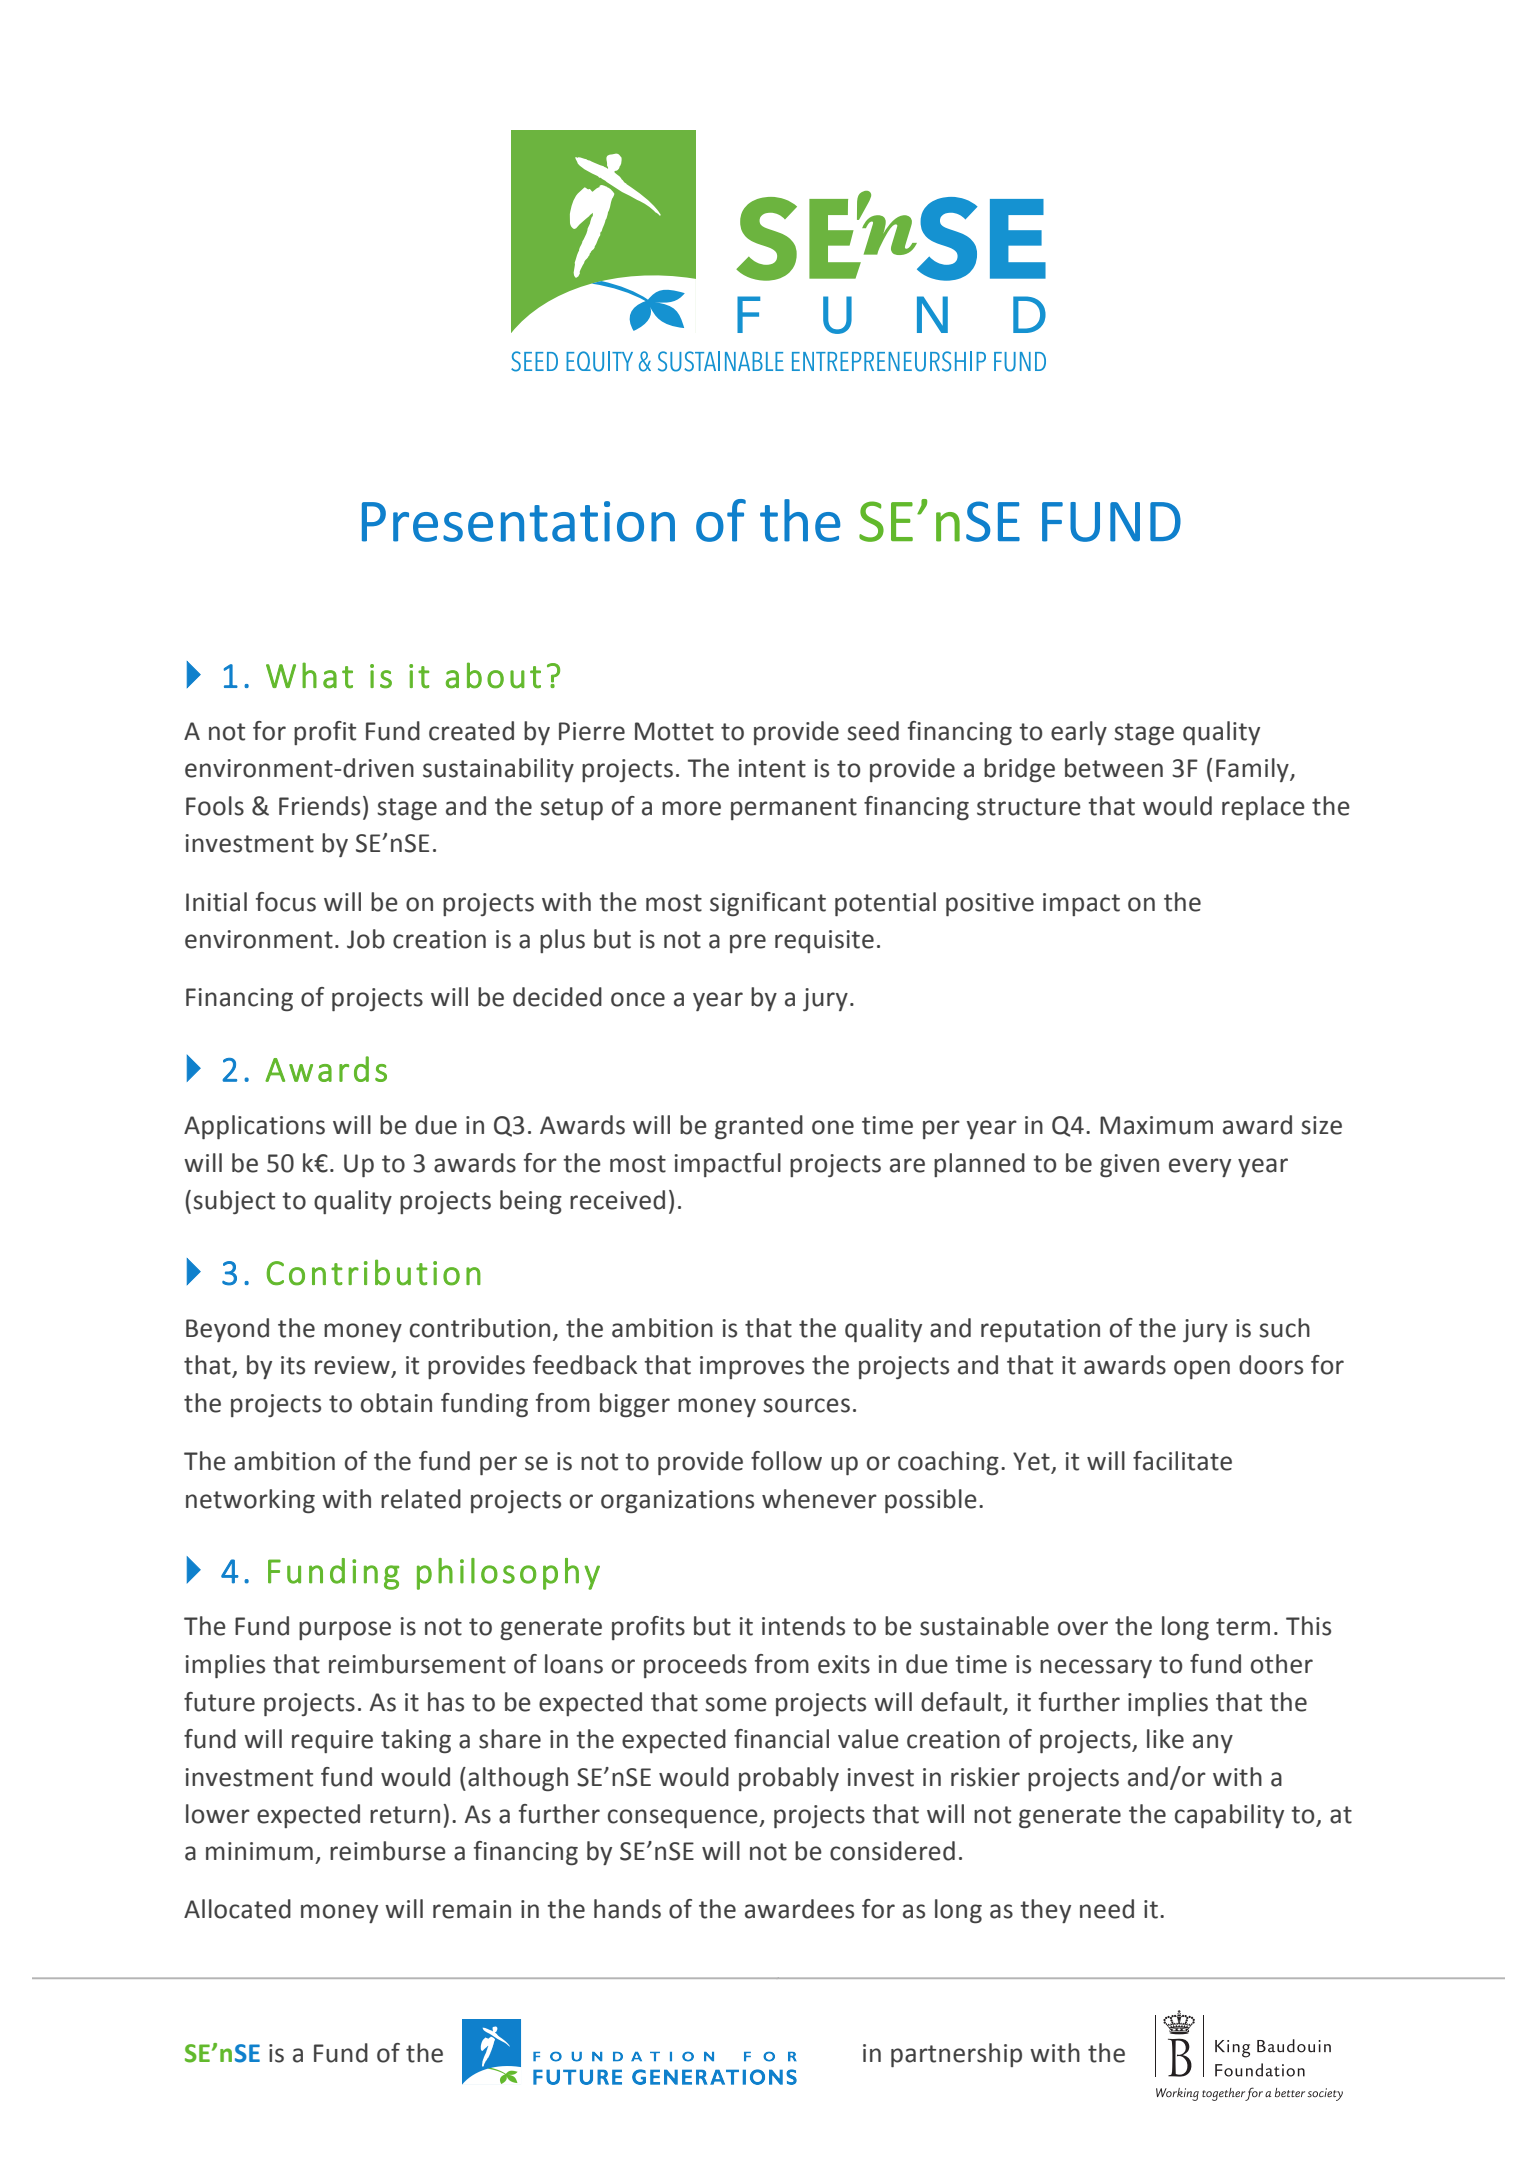 The image size is (1537, 2175). What do you see at coordinates (1284, 1328) in the image?
I see `such` at bounding box center [1284, 1328].
